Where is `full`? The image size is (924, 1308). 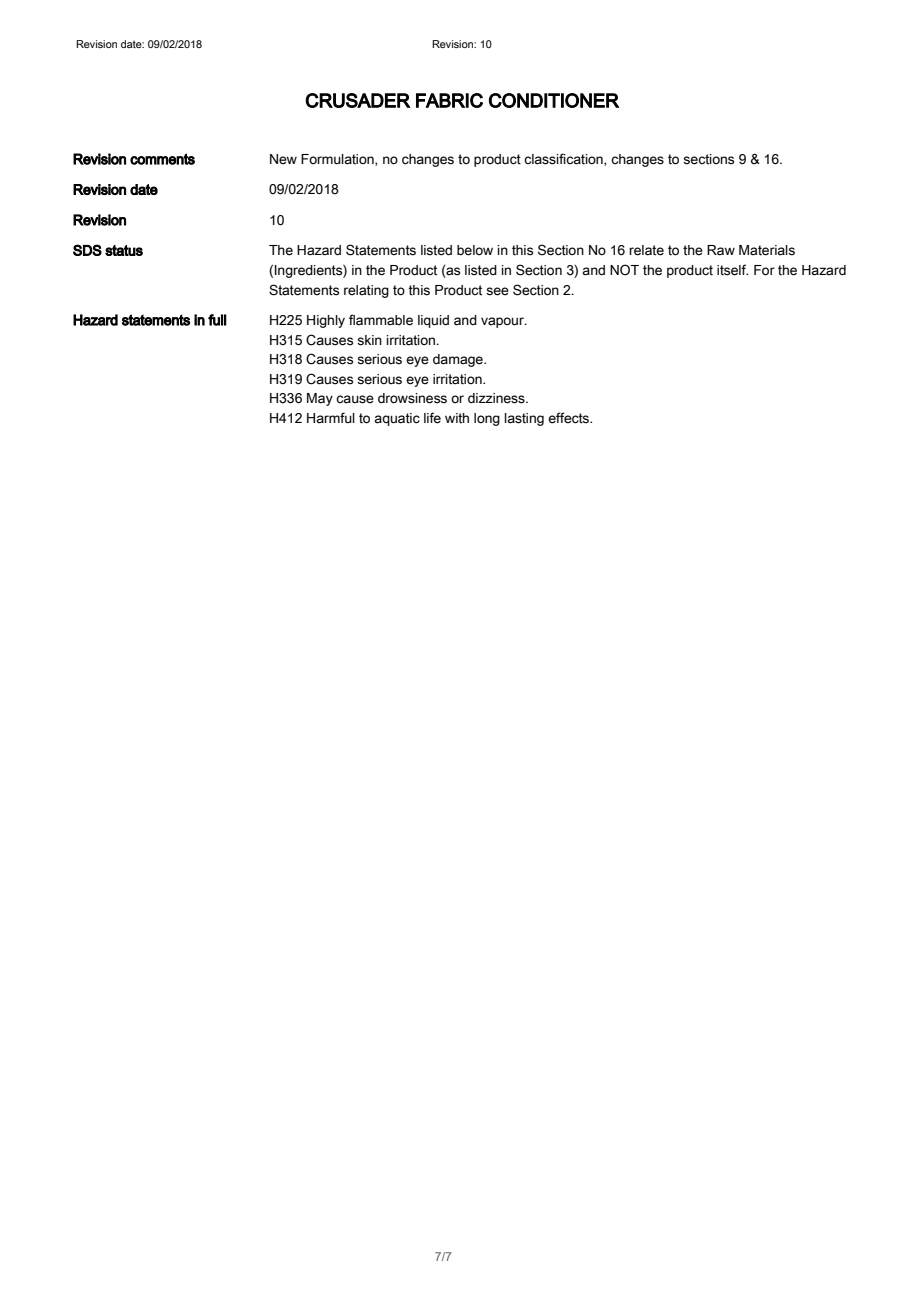 full is located at coordinates (217, 320).
